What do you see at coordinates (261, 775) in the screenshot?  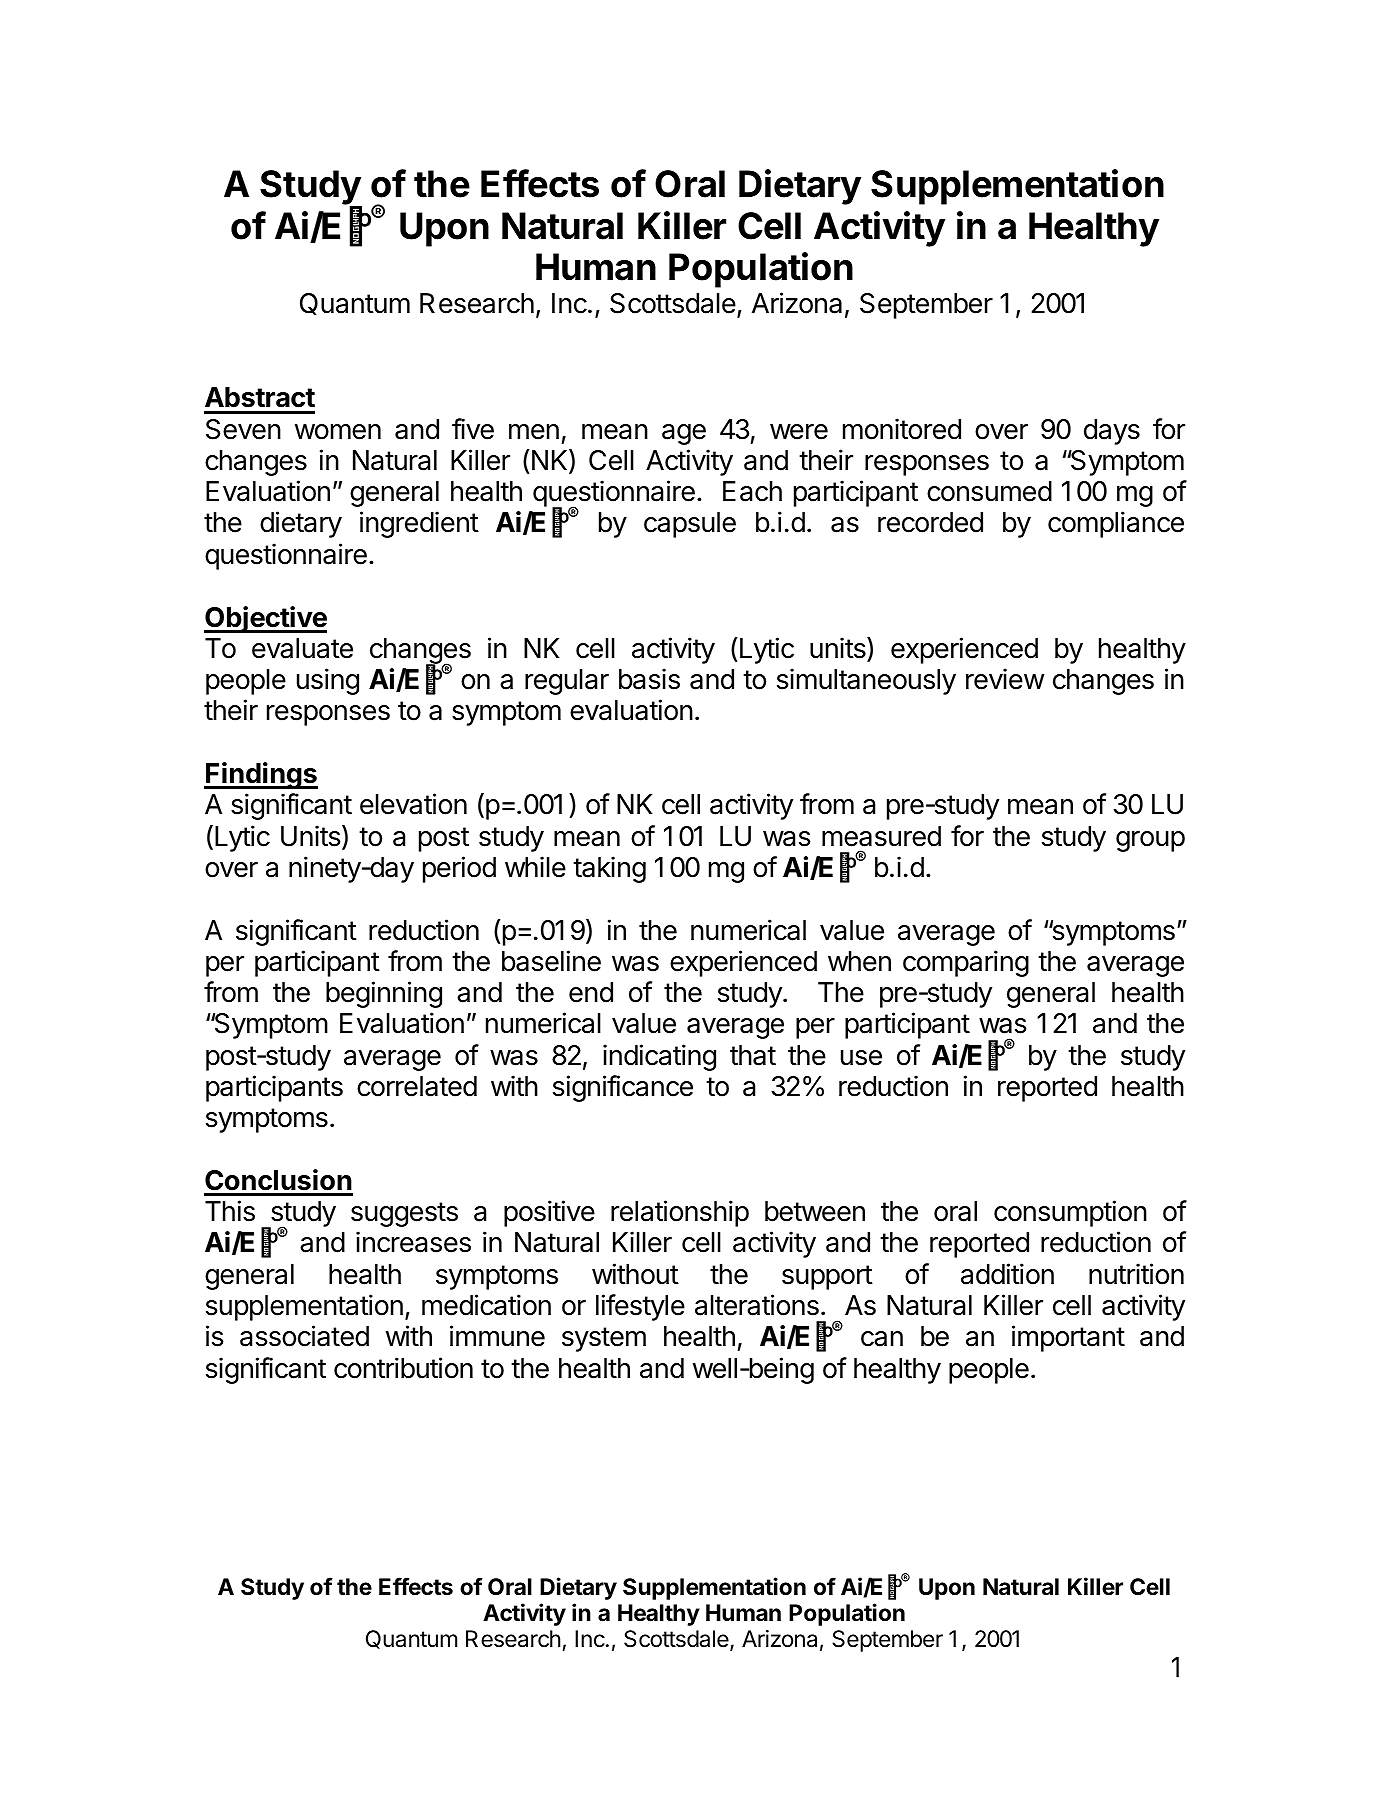 I see `Findings` at bounding box center [261, 775].
